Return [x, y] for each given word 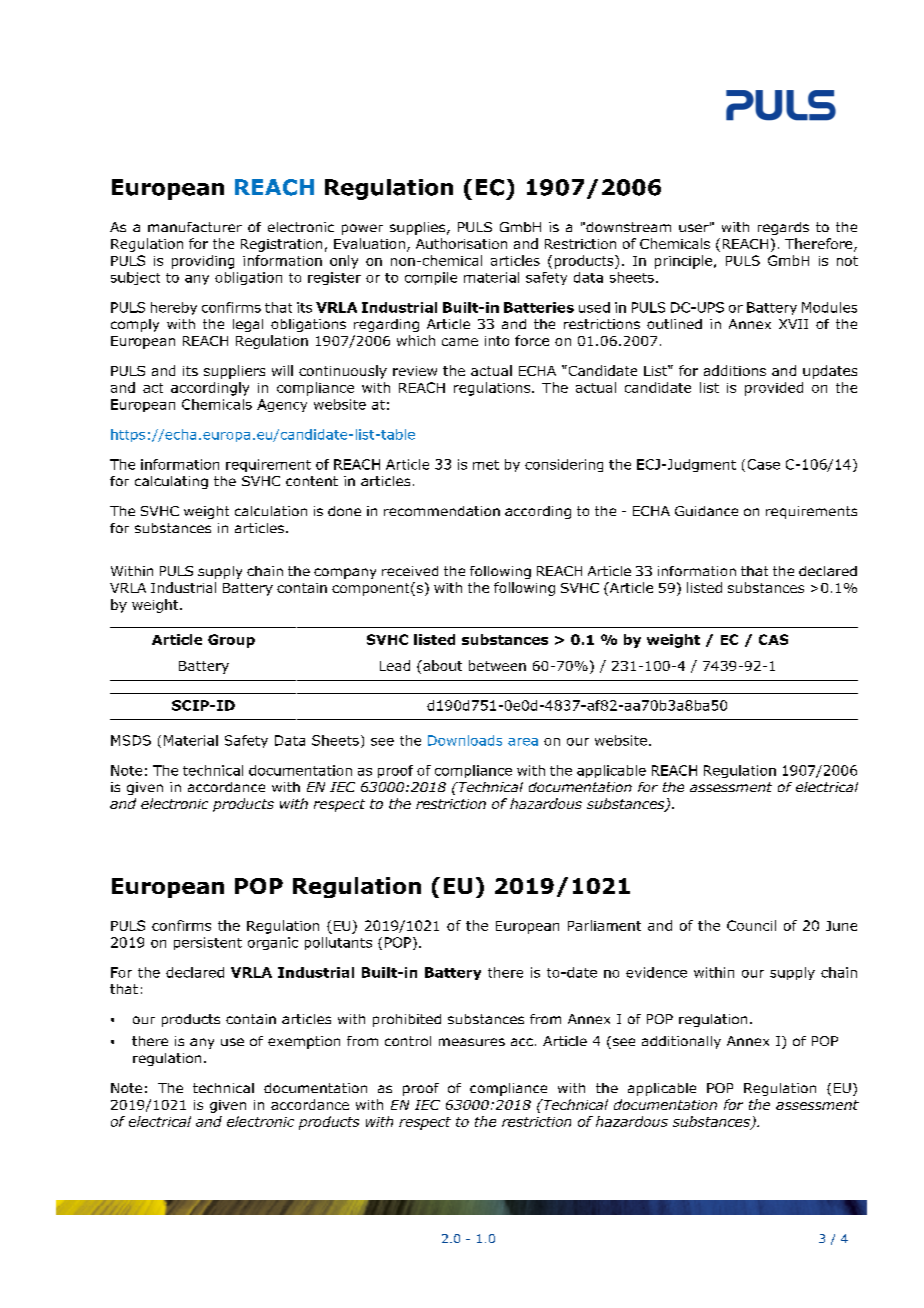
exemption [304, 1042]
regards [783, 228]
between [497, 665]
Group [231, 641]
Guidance [706, 511]
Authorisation [461, 243]
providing [203, 262]
